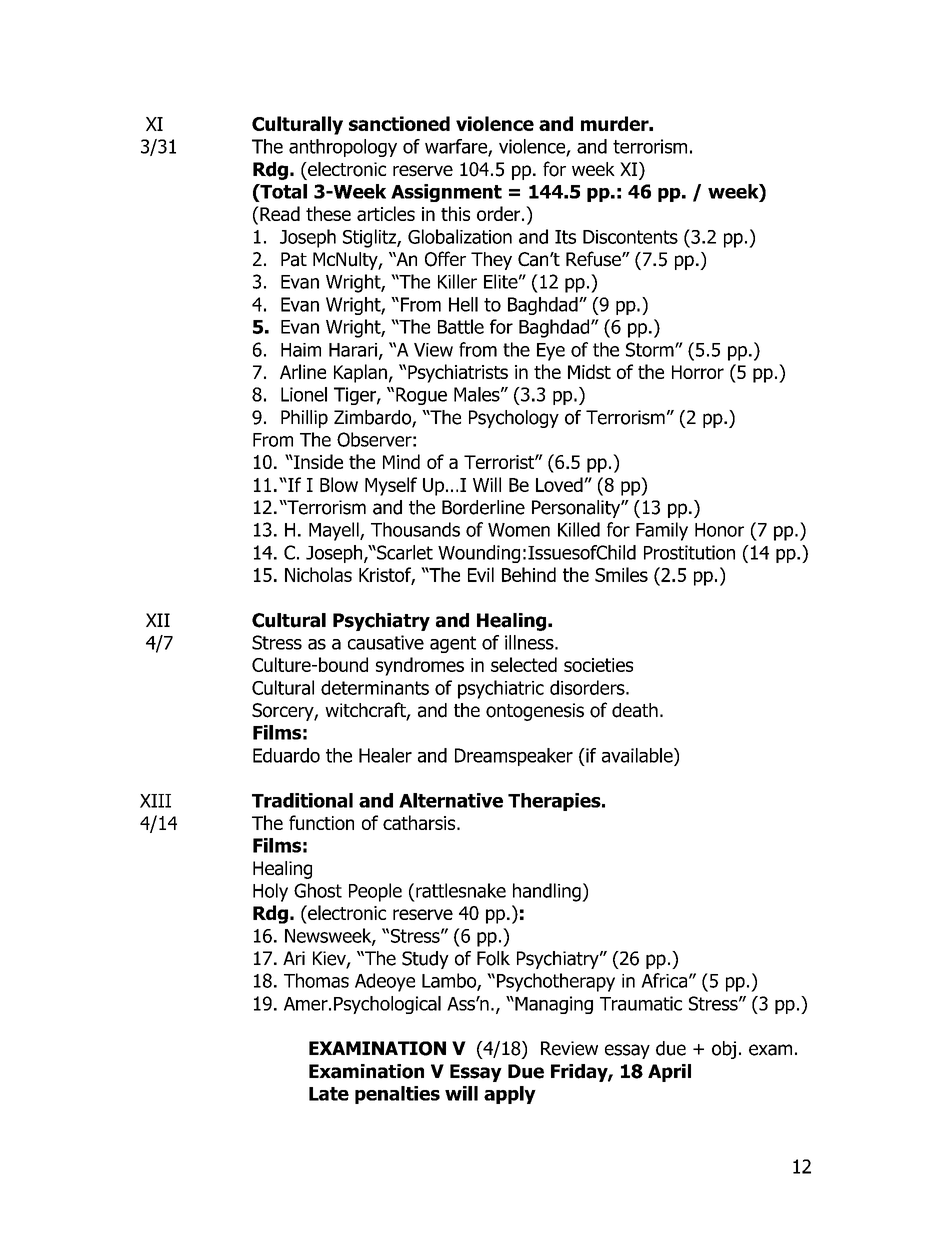 This screenshot has width=952, height=1233. What do you see at coordinates (630, 237) in the screenshot?
I see `Discontents` at bounding box center [630, 237].
